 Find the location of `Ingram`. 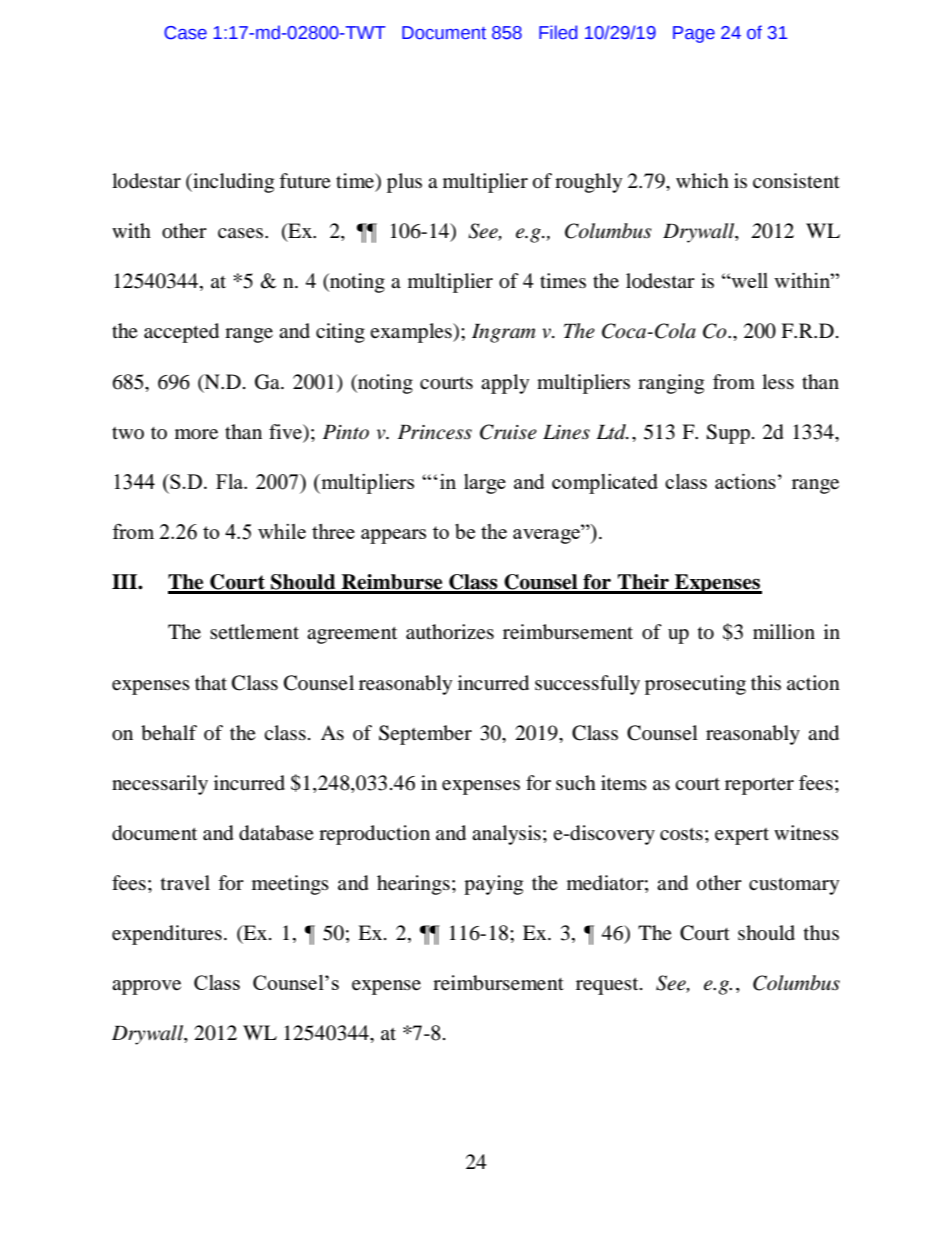

Ingram is located at coordinates (503, 333).
